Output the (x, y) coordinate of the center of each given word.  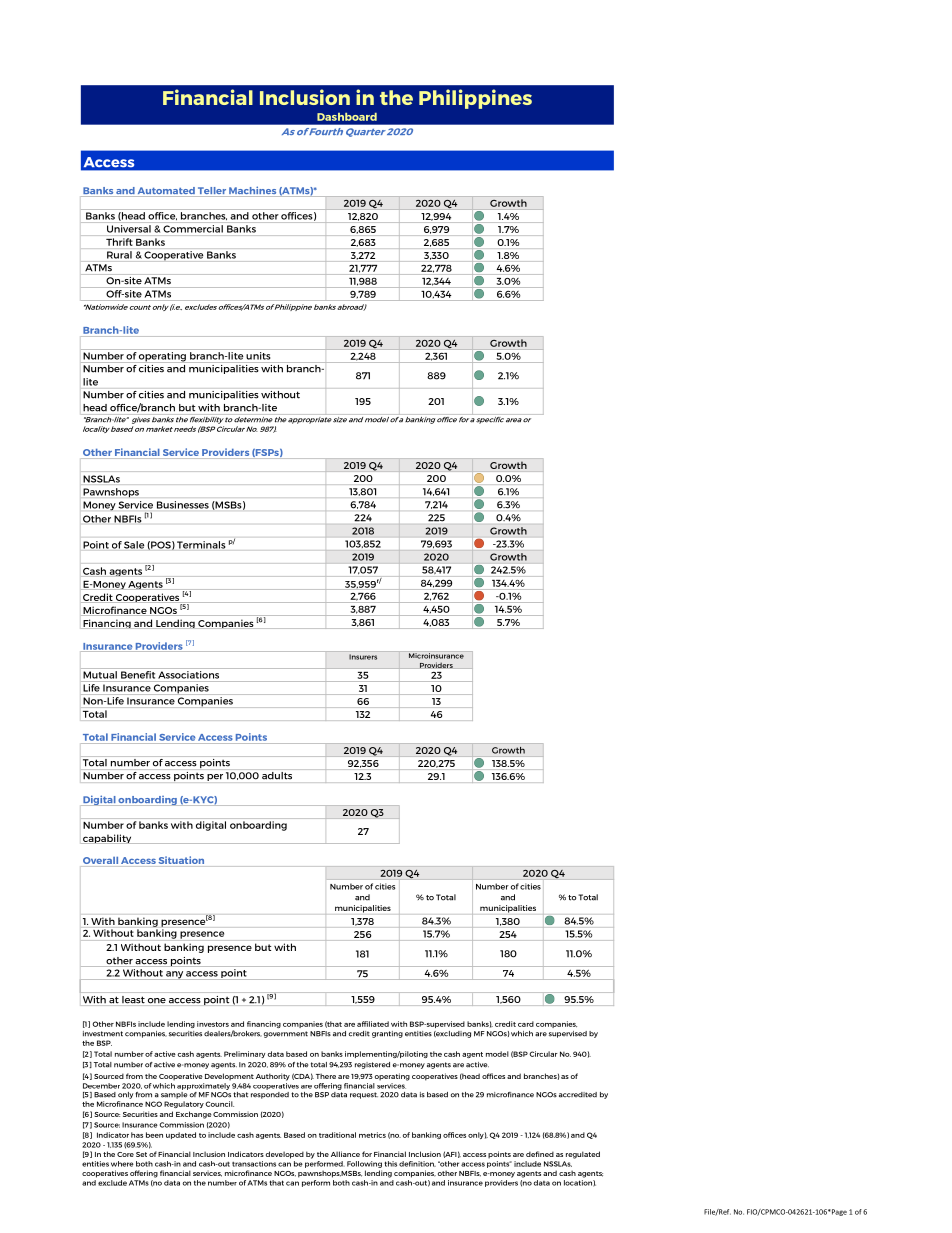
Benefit (138, 675)
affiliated (373, 1024)
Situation (181, 860)
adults (277, 775)
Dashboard (347, 117)
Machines (252, 191)
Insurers (363, 657)
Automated (166, 192)
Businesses (183, 505)
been (154, 1135)
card (526, 1024)
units (258, 356)
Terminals (201, 545)
